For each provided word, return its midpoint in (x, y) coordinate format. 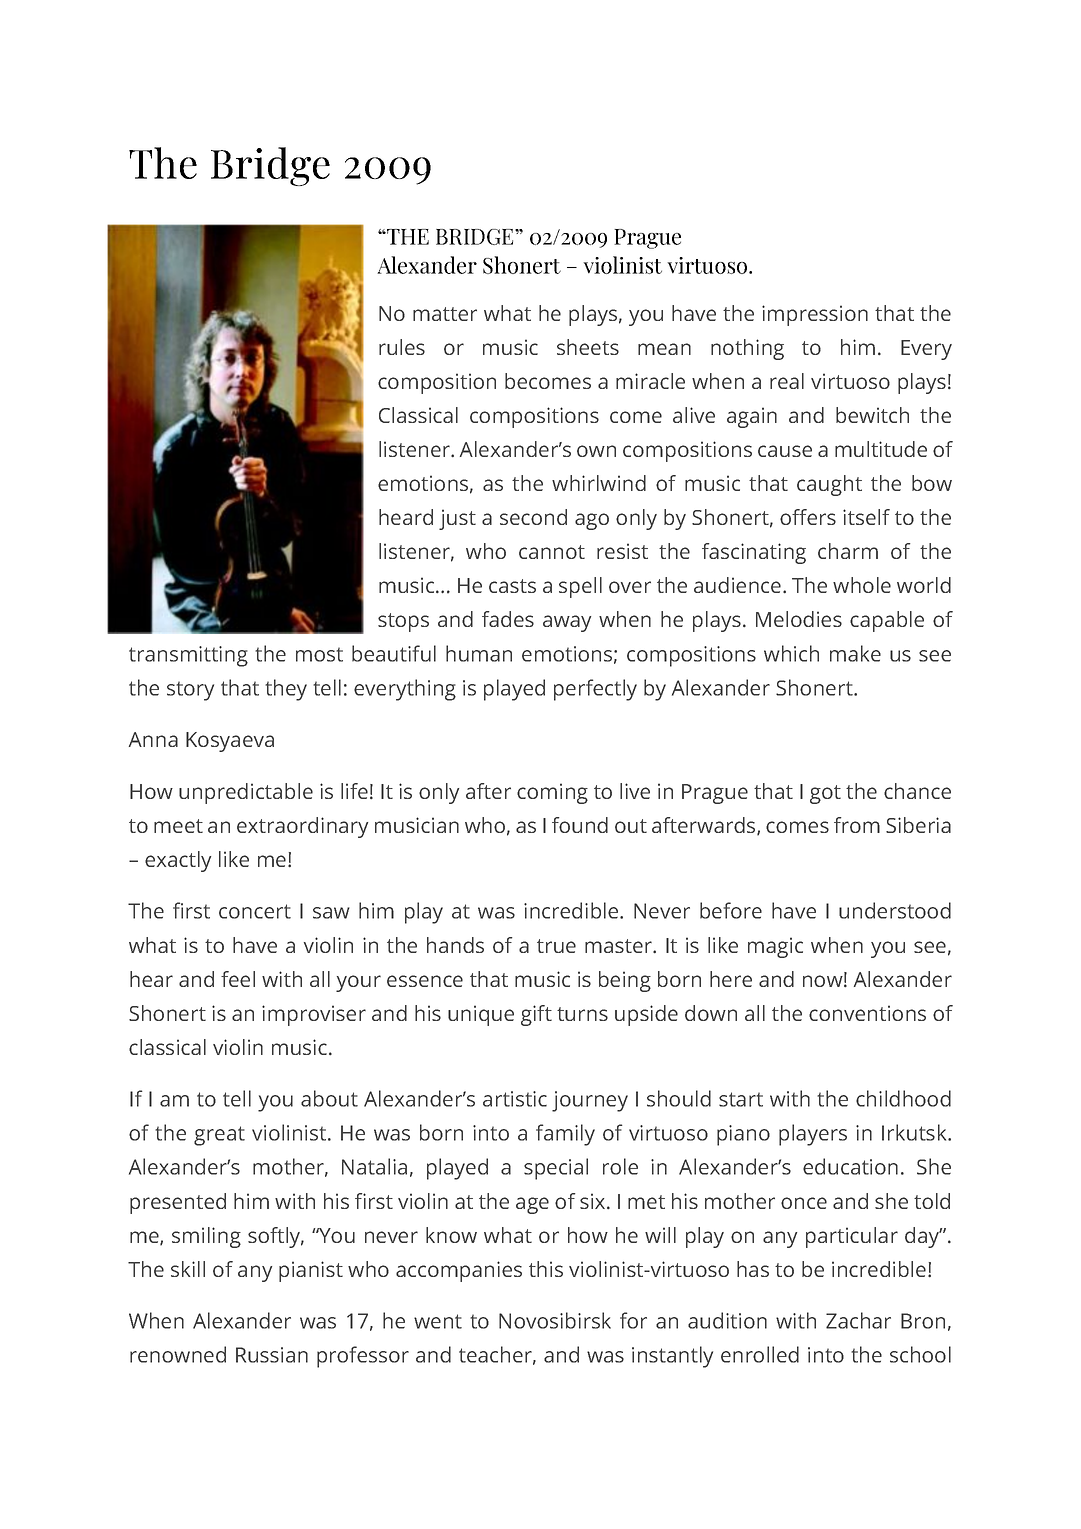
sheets (588, 347)
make (855, 653)
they (286, 690)
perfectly (595, 690)
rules (402, 347)
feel (238, 979)
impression (815, 315)
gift (536, 1015)
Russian (272, 1355)
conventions (867, 1013)
